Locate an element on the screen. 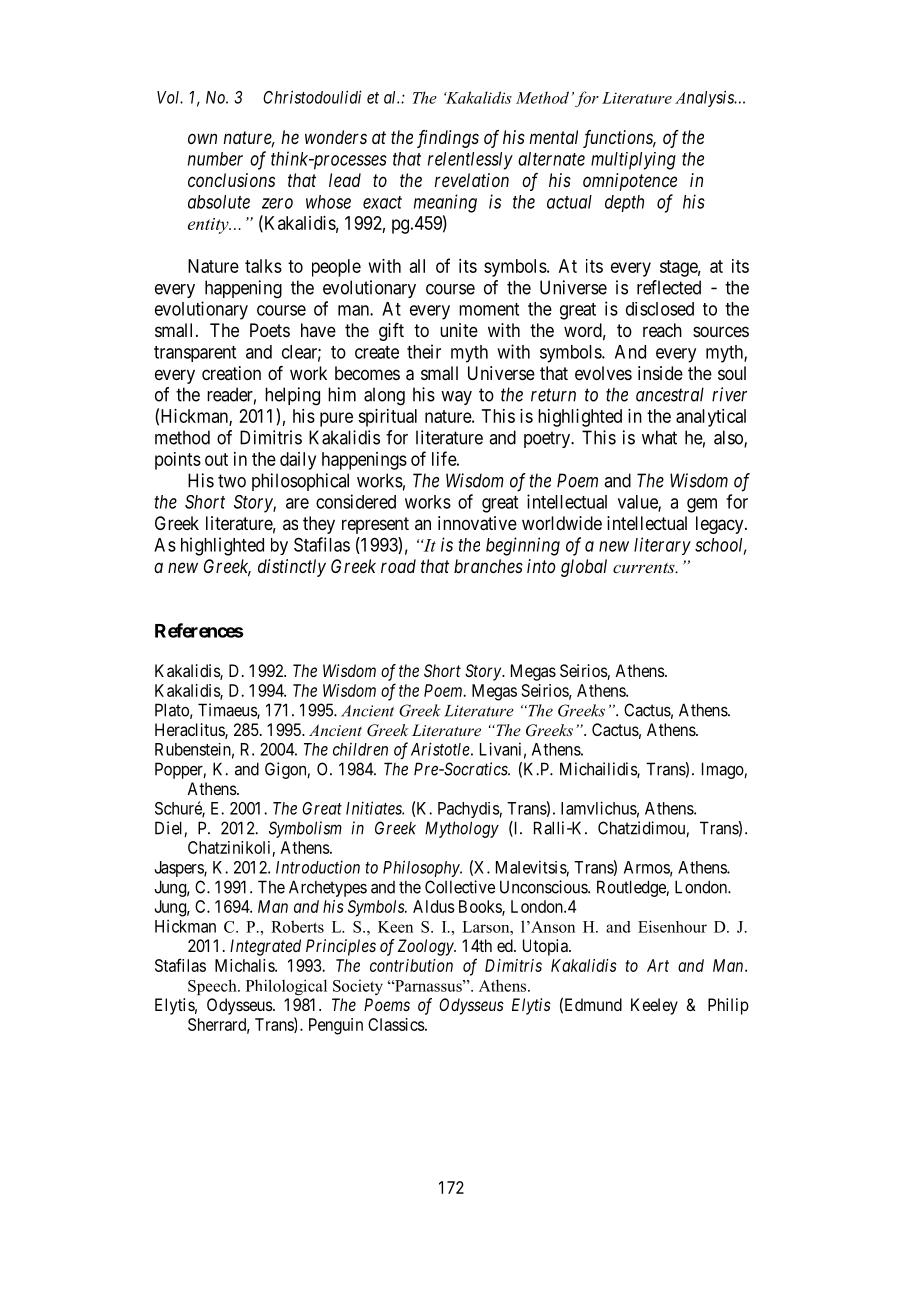 This screenshot has width=924, height=1308. Art is located at coordinates (658, 965).
